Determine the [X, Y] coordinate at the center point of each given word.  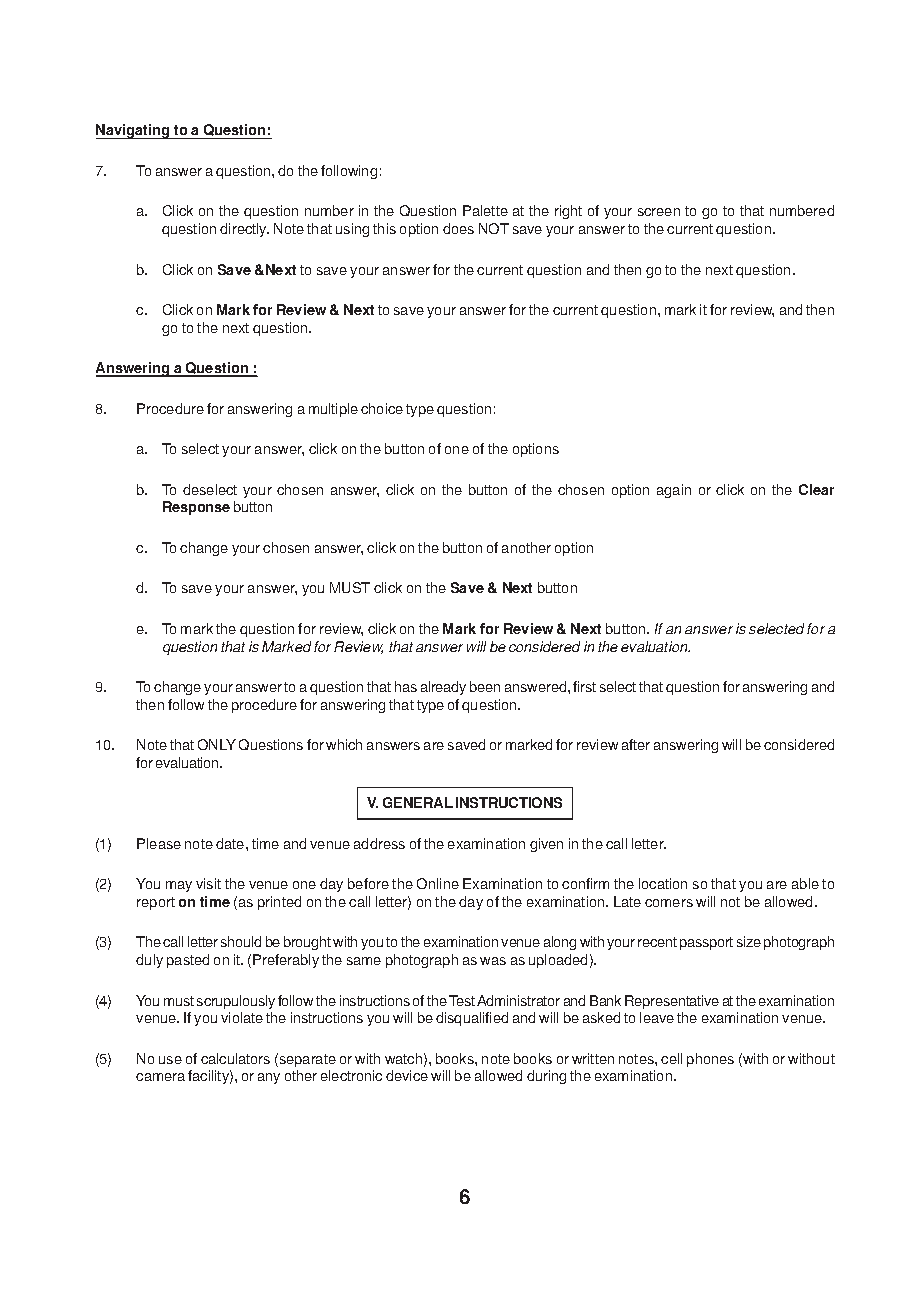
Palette [485, 210]
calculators [235, 1058]
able [805, 883]
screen [659, 212]
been [485, 686]
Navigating [134, 131]
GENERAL [418, 802]
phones [710, 1060]
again [674, 491]
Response [196, 508]
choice [382, 408]
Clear [816, 489]
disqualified [472, 1019]
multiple [333, 410]
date [231, 843]
